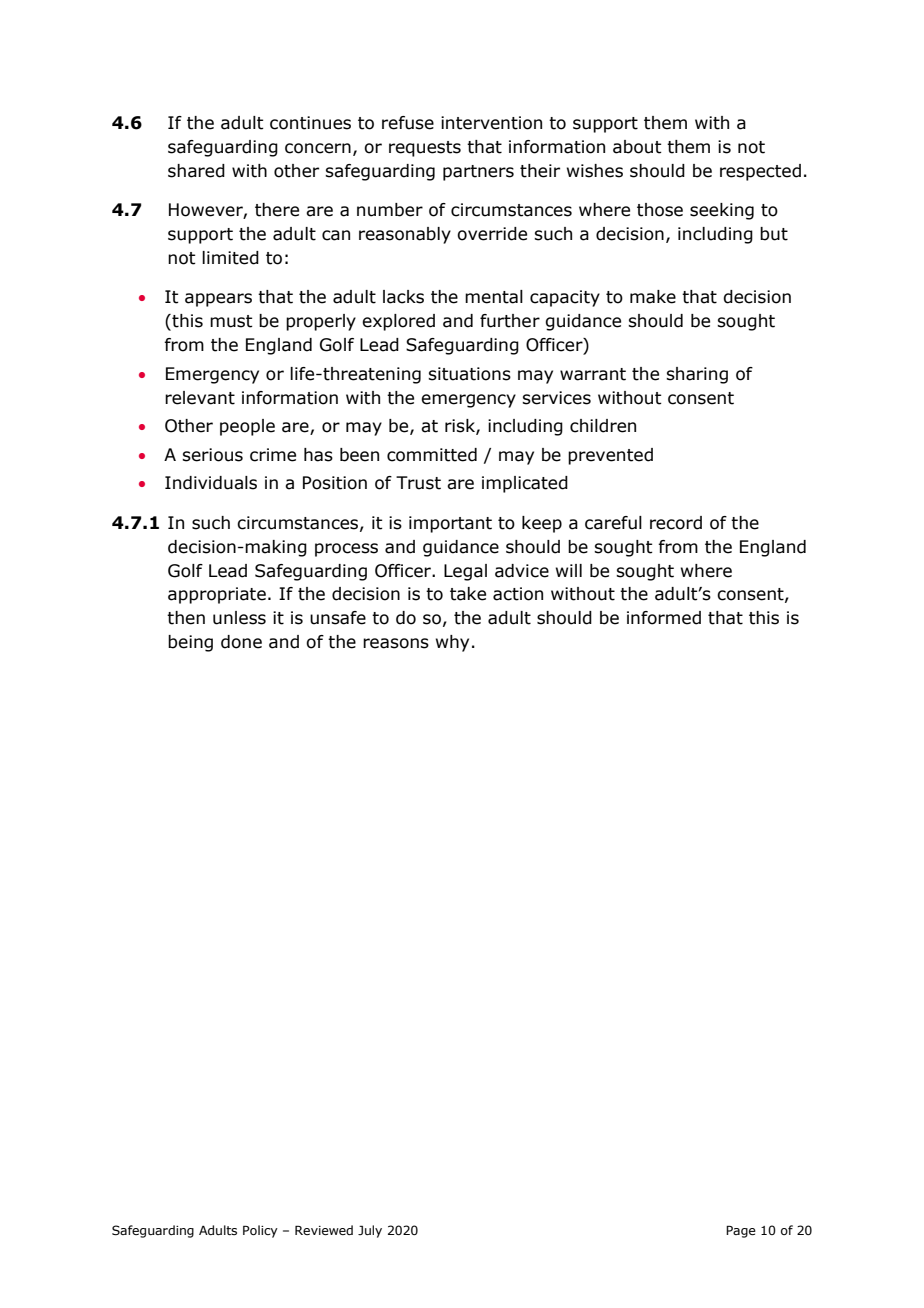 This image has width=924, height=1308. What do you see at coordinates (277, 210) in the image?
I see `there` at bounding box center [277, 210].
